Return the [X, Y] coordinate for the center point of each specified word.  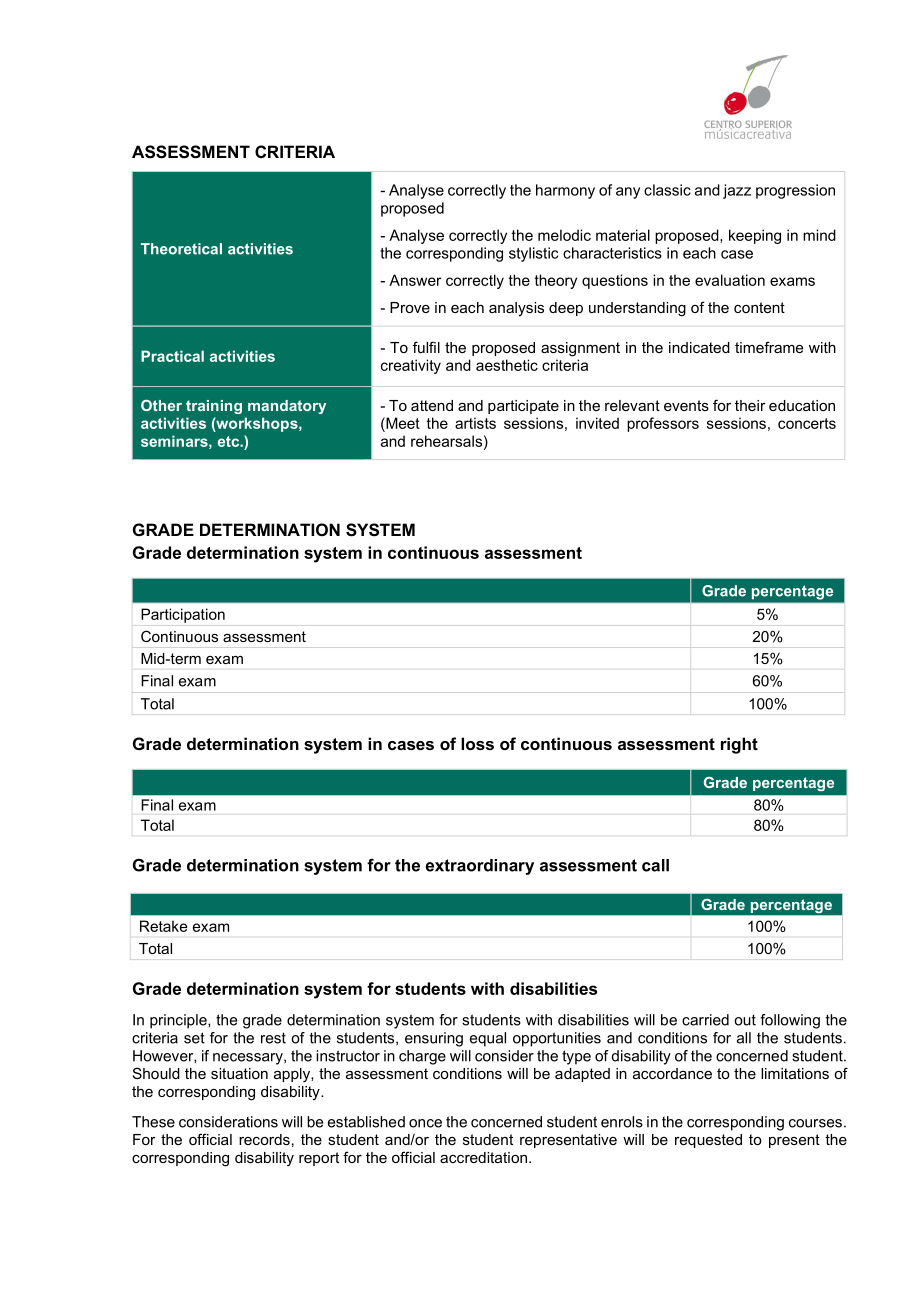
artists [475, 423]
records [264, 1139]
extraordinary [480, 867]
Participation [183, 615]
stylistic [533, 254]
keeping [755, 236]
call [655, 865]
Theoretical [181, 249]
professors [663, 424]
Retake [163, 926]
